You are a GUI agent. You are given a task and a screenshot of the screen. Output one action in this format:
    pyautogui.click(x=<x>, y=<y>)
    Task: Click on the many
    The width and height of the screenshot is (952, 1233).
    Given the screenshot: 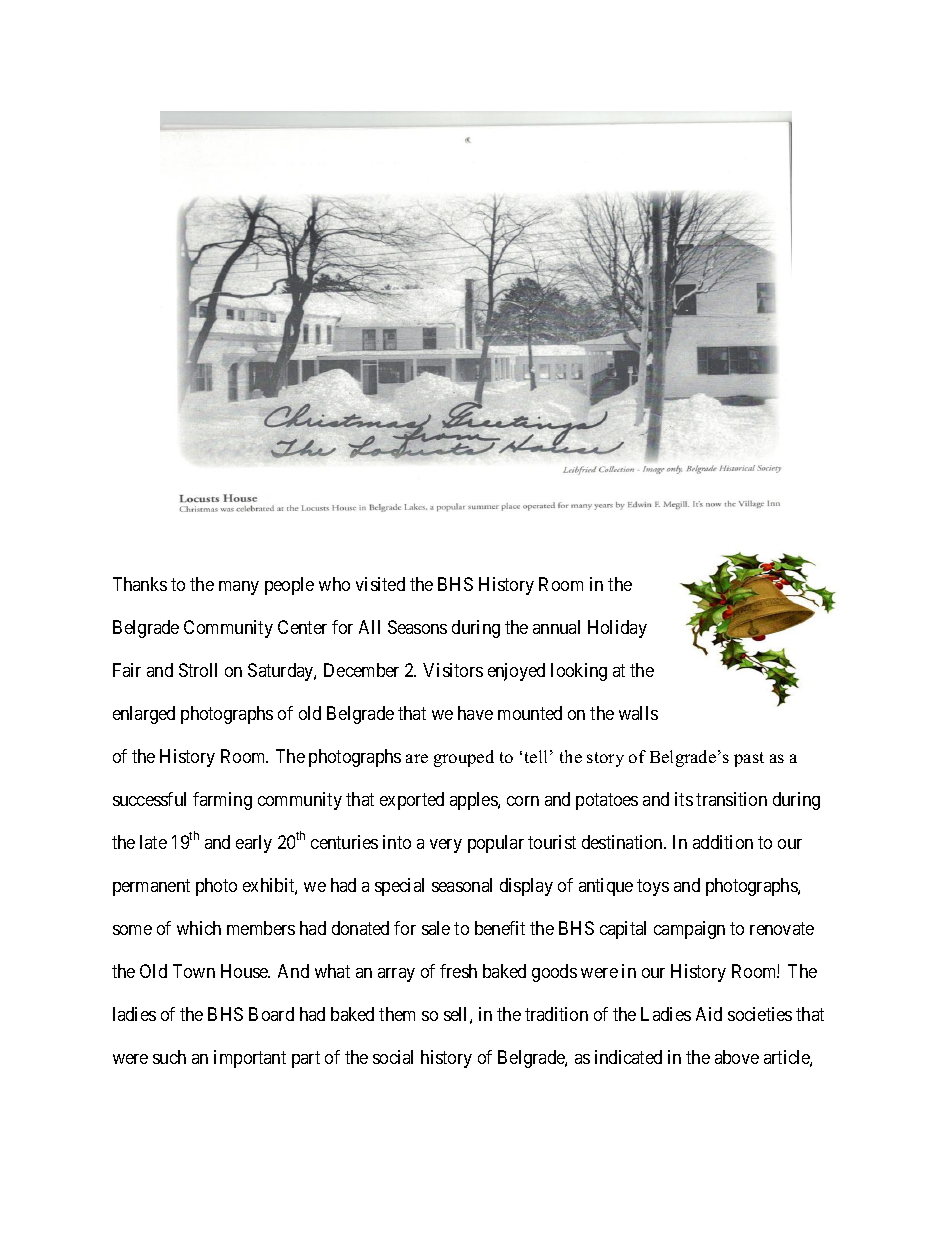 What is the action you would take?
    pyautogui.click(x=239, y=588)
